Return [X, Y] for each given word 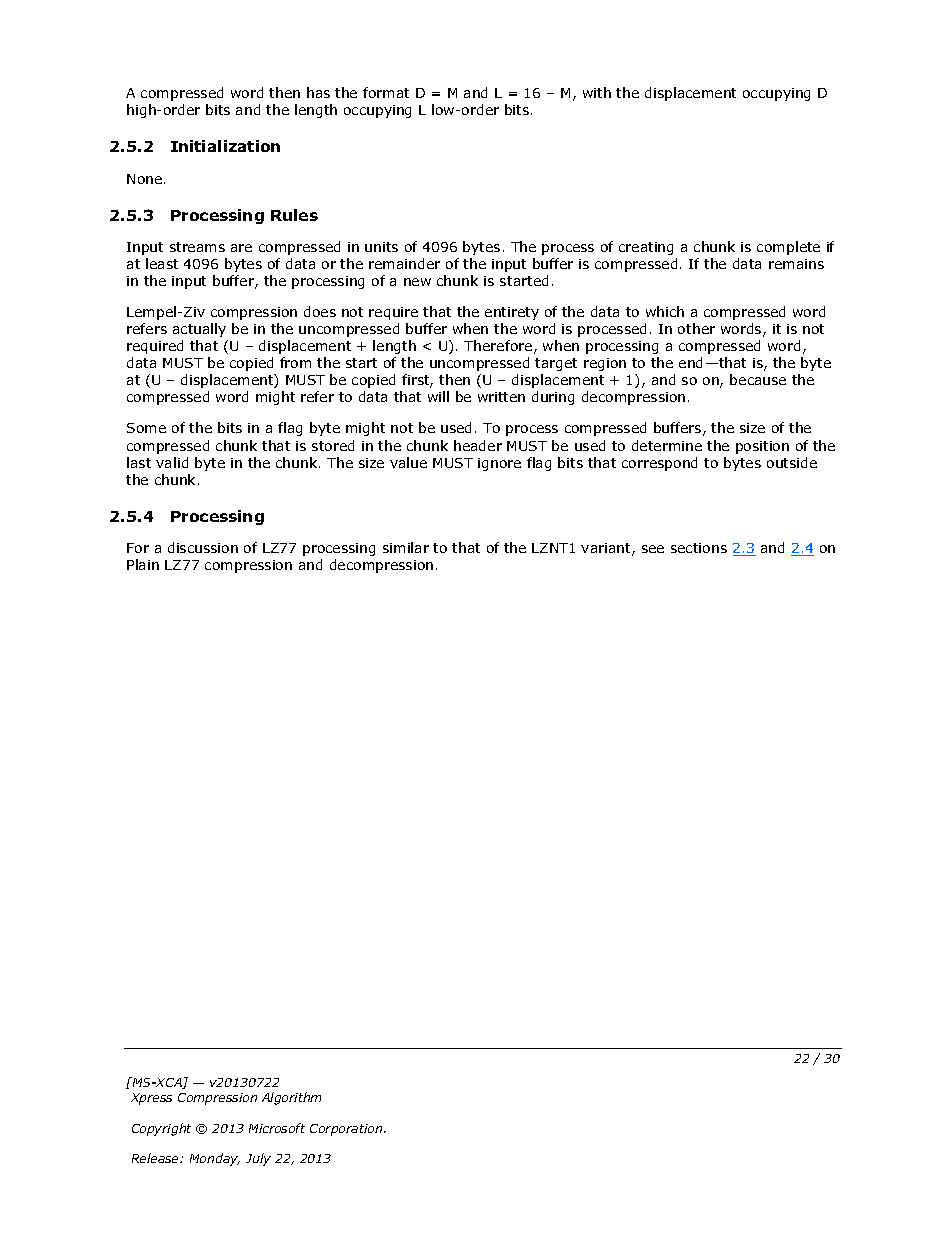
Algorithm [291, 1098]
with [597, 92]
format [386, 92]
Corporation [347, 1130]
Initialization [225, 146]
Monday [215, 1159]
